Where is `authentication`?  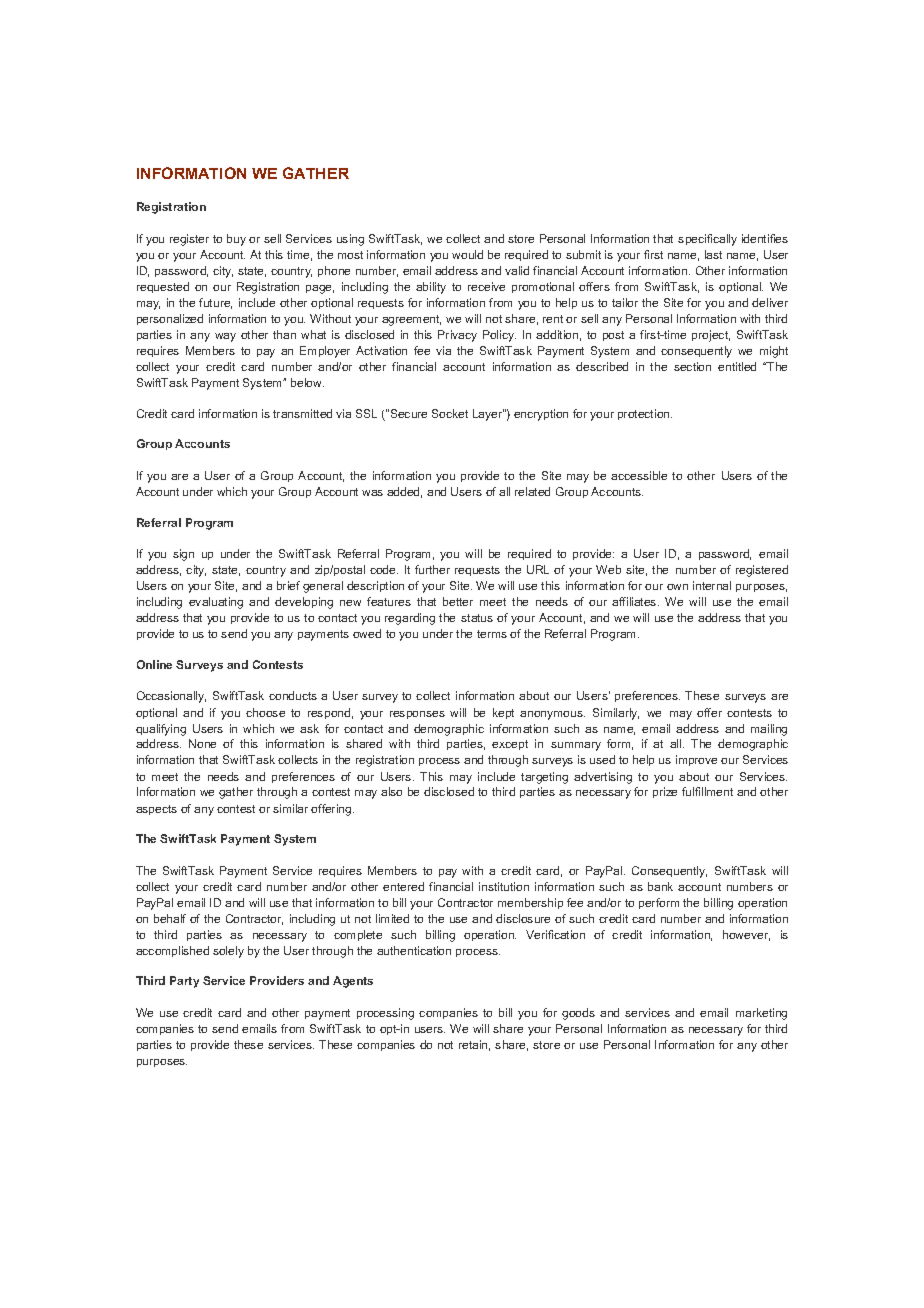
authentication is located at coordinates (414, 950).
